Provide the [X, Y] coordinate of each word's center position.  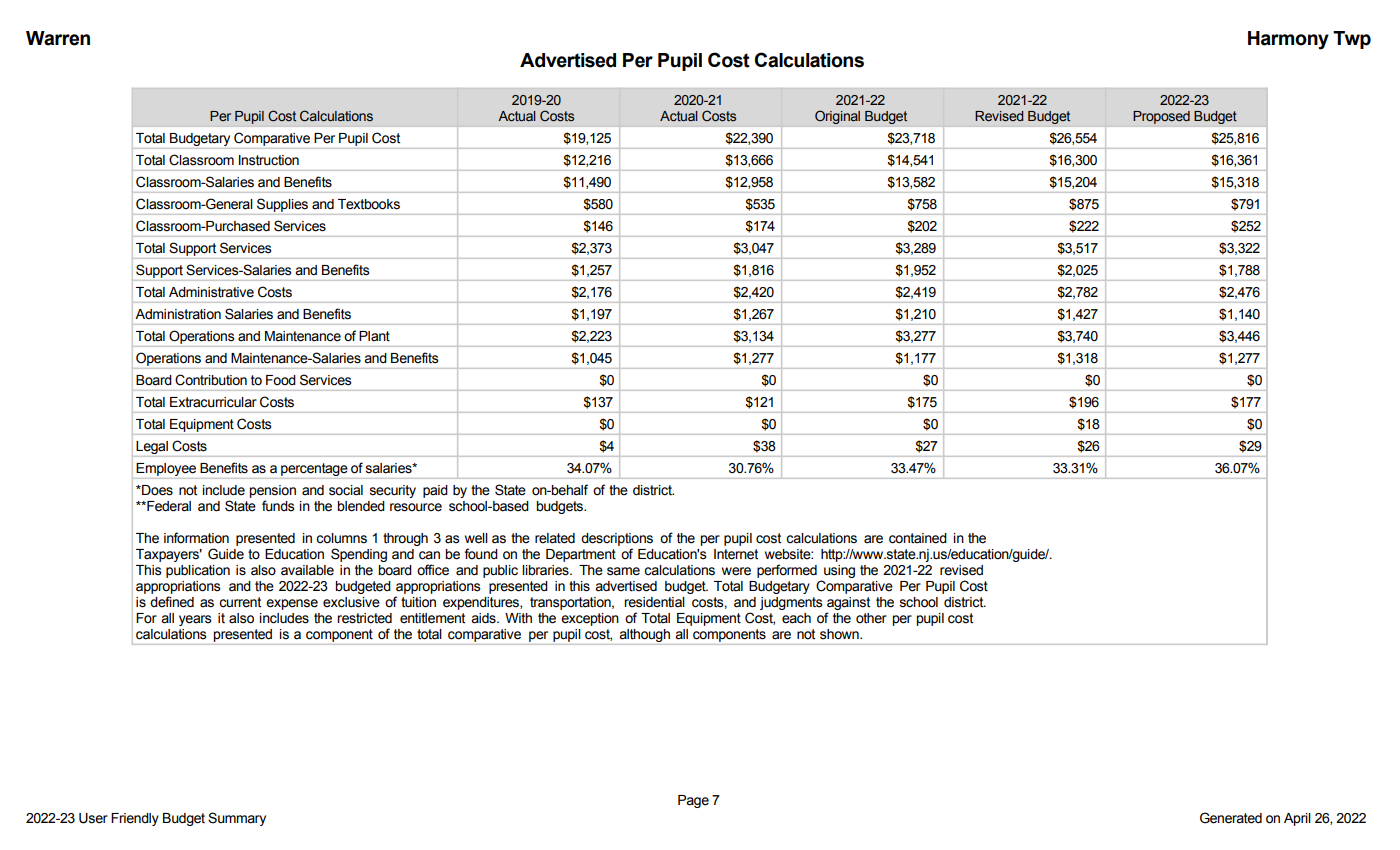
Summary [237, 819]
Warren [58, 38]
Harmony [1288, 40]
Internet [736, 554]
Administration [178, 314]
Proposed [1161, 117]
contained [918, 538]
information [196, 538]
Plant [374, 336]
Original [837, 117]
